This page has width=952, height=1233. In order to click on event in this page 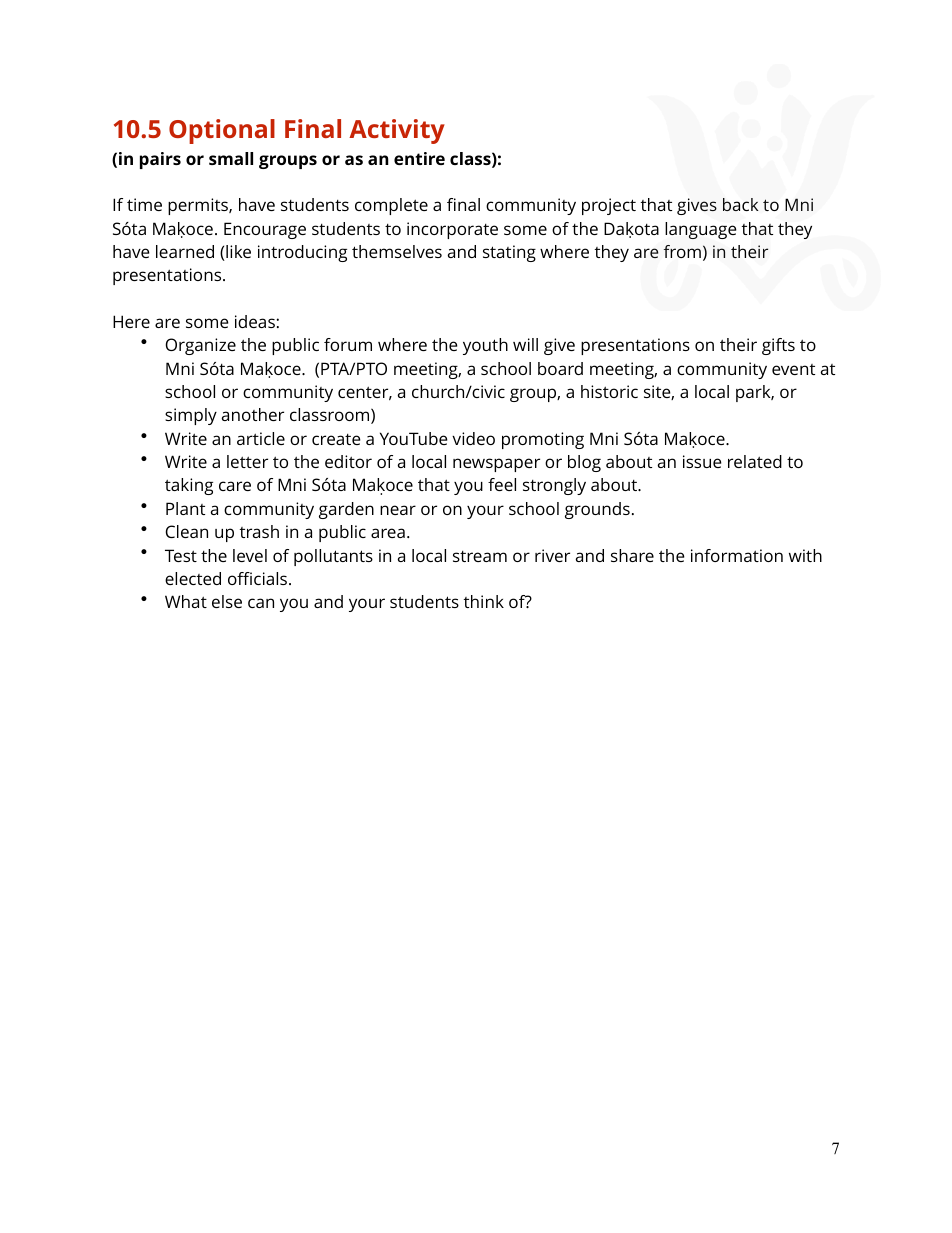, I will do `click(793, 369)`.
